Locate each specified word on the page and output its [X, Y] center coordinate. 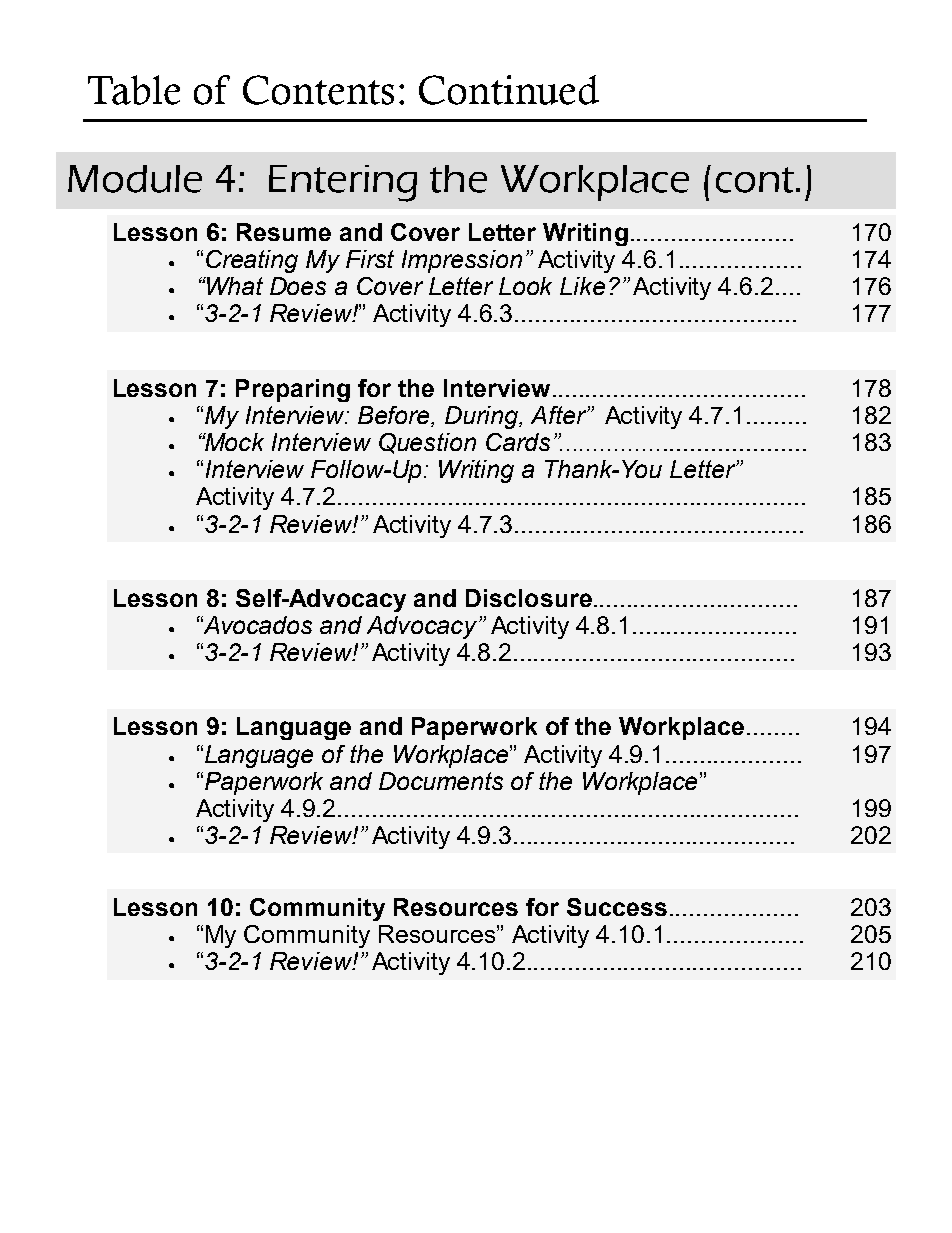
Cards [518, 442]
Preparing [293, 390]
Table [134, 90]
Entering [343, 183]
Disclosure [529, 598]
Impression [462, 261]
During [483, 417]
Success [617, 907]
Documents [441, 781]
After [559, 415]
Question [427, 443]
